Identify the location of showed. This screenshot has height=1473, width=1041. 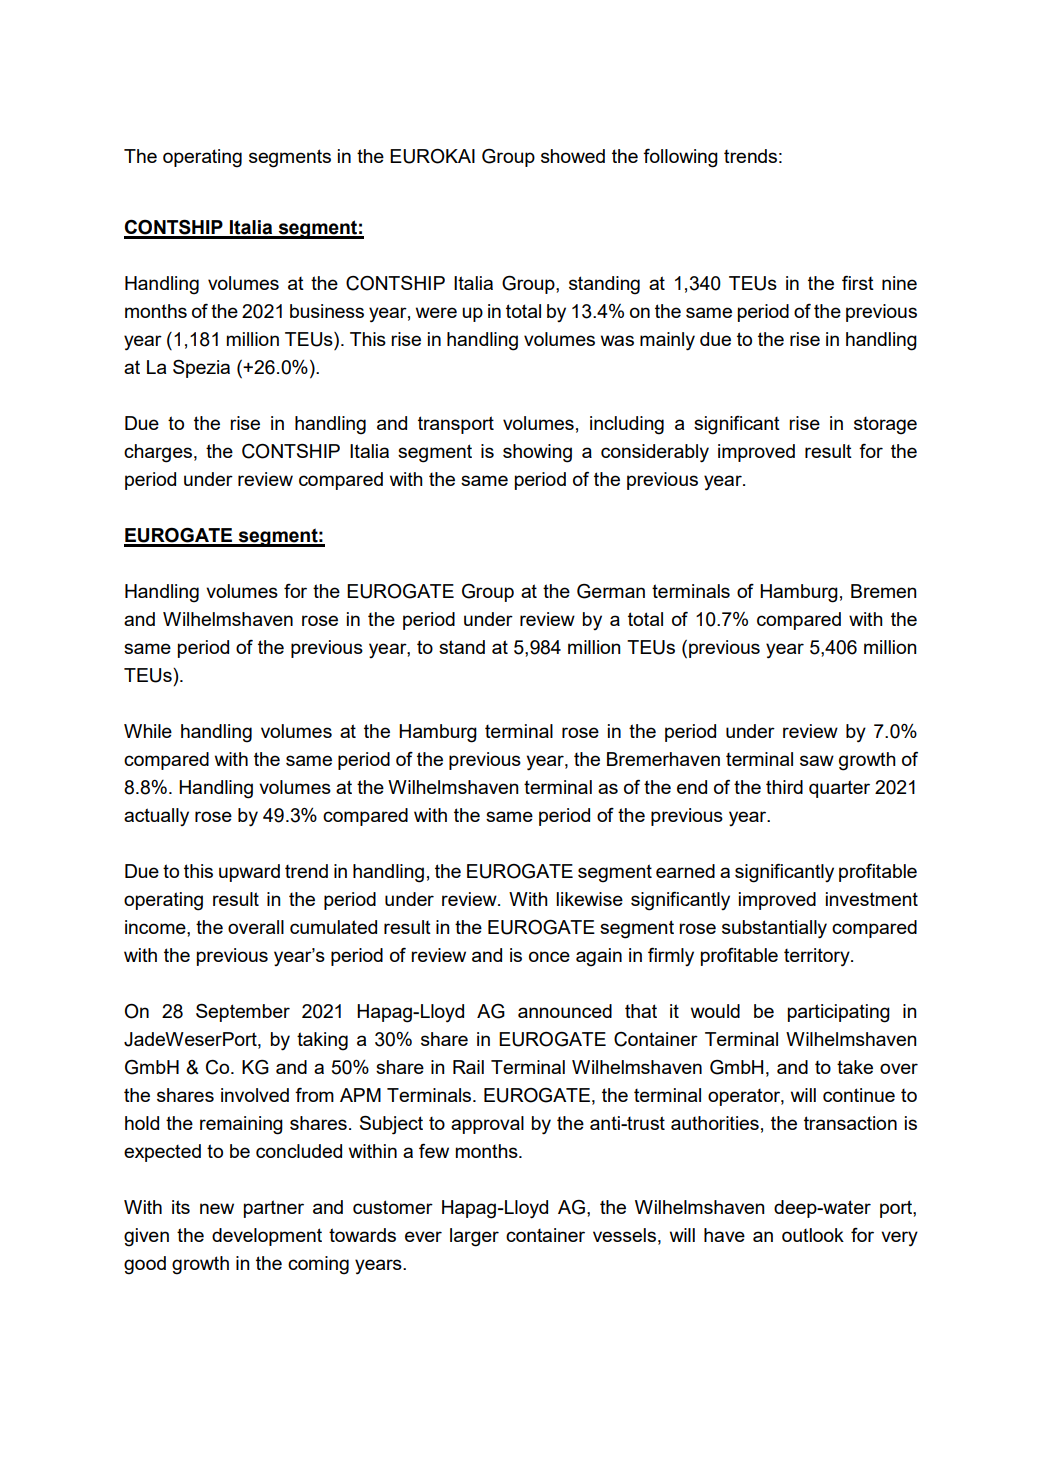
(573, 156).
